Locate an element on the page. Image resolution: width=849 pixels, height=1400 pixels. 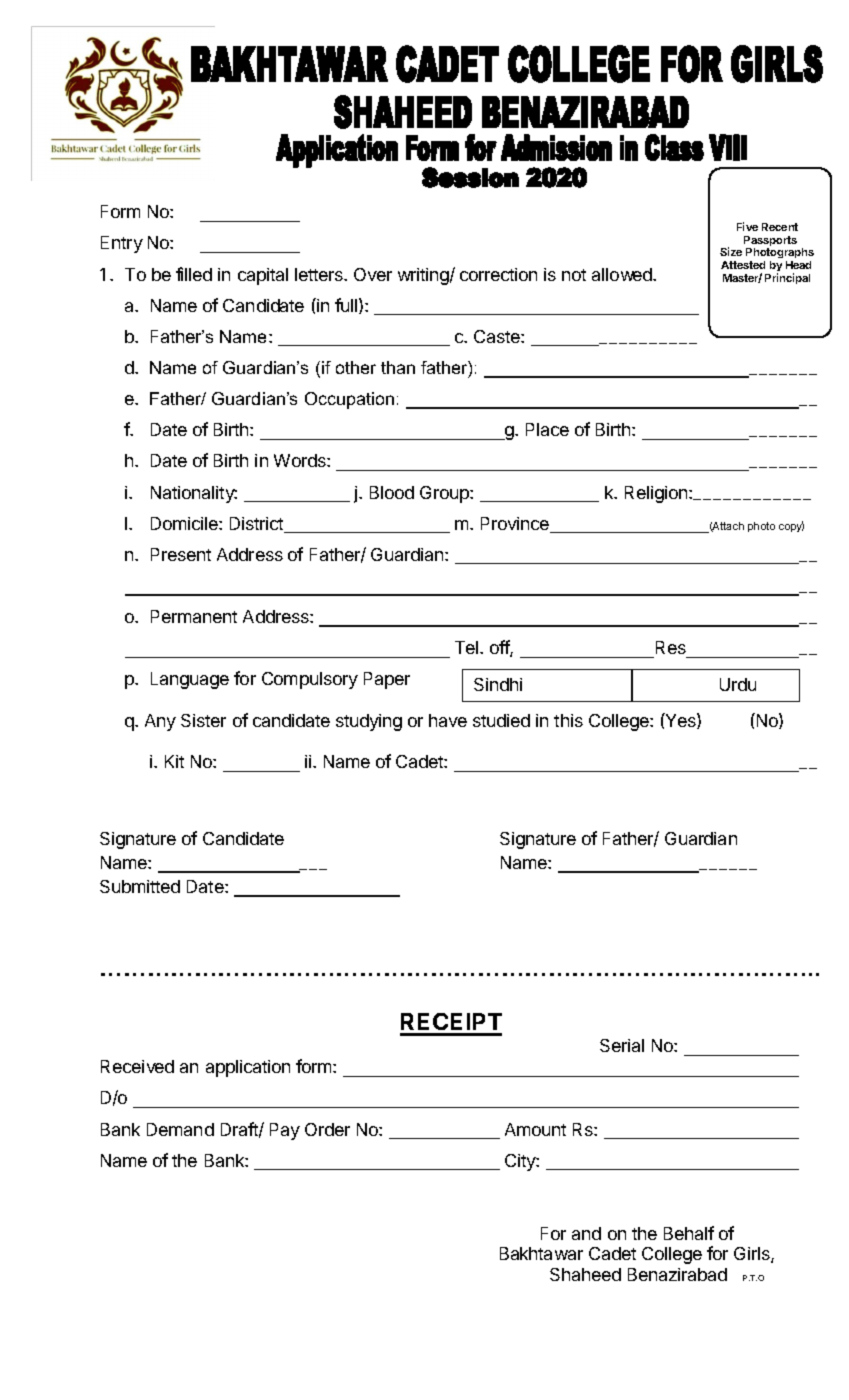
filled is located at coordinates (194, 274).
